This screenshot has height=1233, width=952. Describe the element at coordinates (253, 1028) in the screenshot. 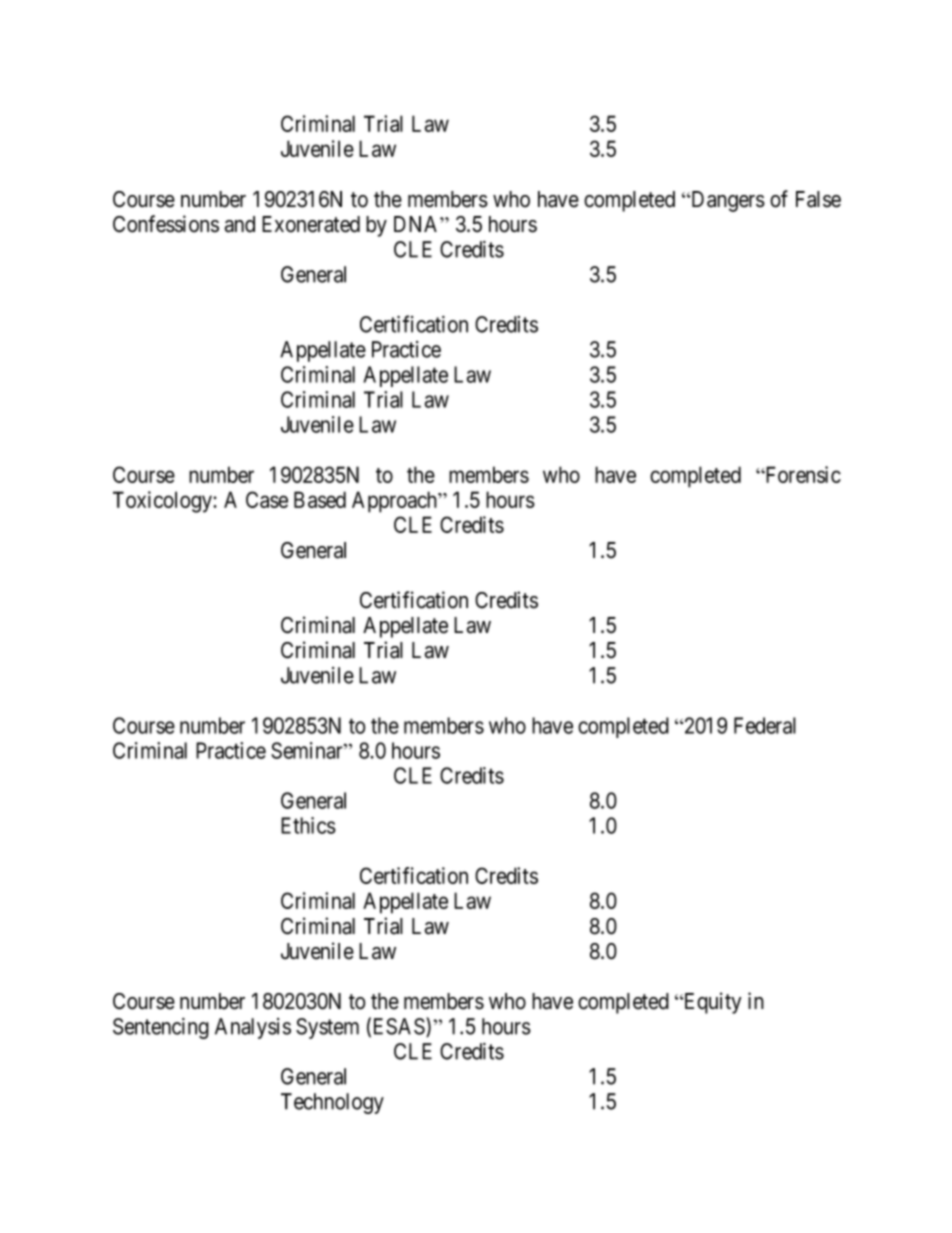

I see `Analysis` at that location.
